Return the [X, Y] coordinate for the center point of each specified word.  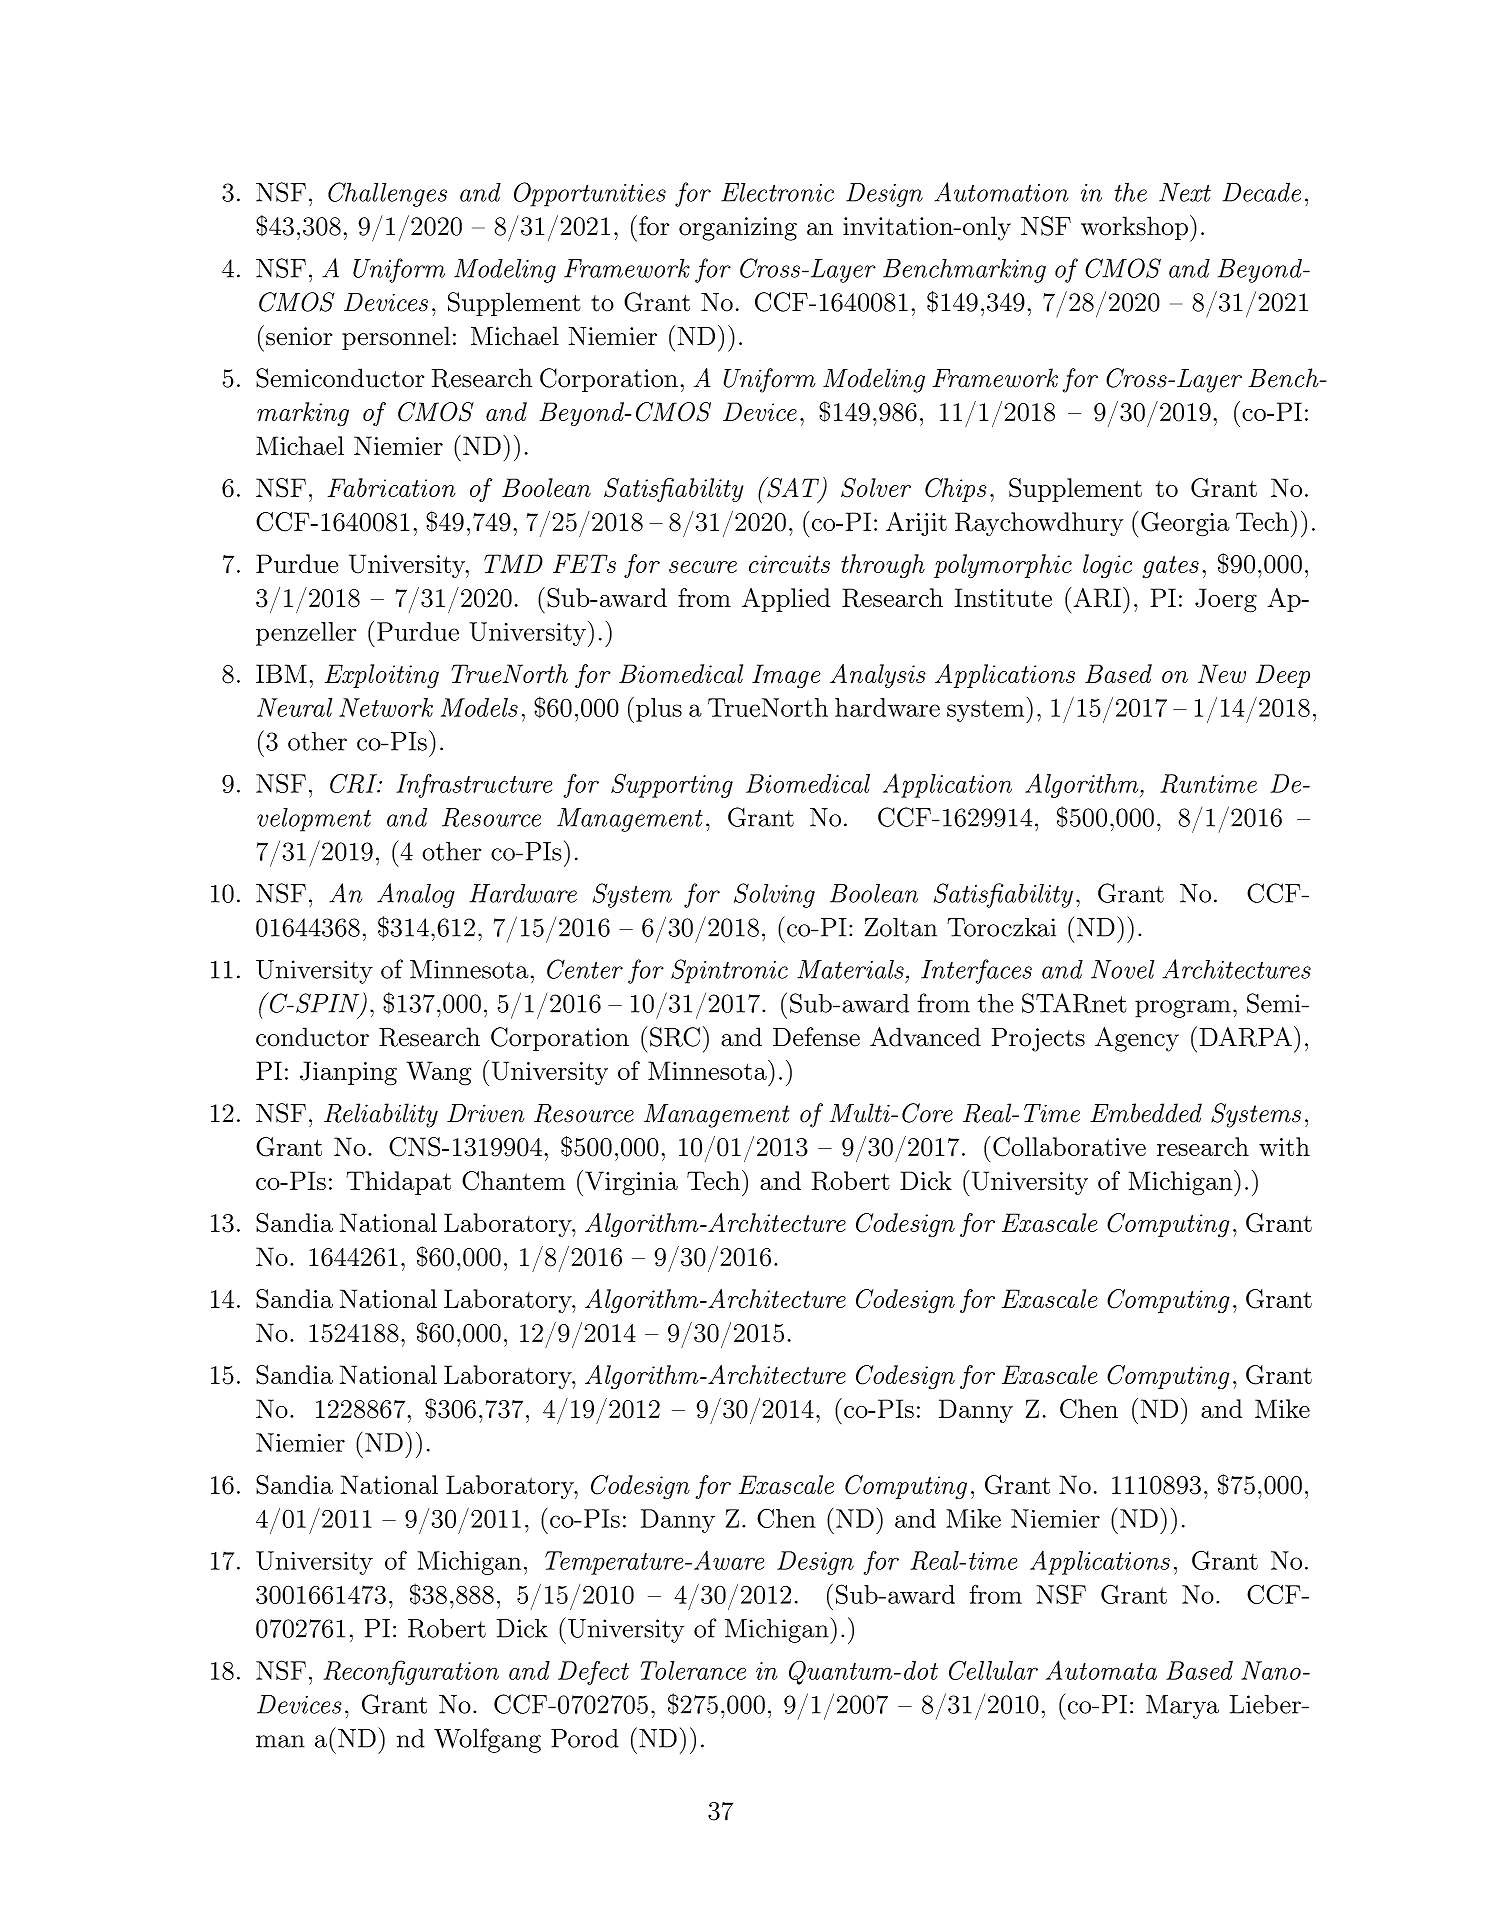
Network [386, 707]
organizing [738, 229]
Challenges [387, 194]
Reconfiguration [411, 1672]
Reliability [381, 1115]
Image [786, 676]
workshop [1134, 228]
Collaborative [1069, 1147]
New [1222, 673]
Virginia [631, 1183]
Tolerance [693, 1670]
